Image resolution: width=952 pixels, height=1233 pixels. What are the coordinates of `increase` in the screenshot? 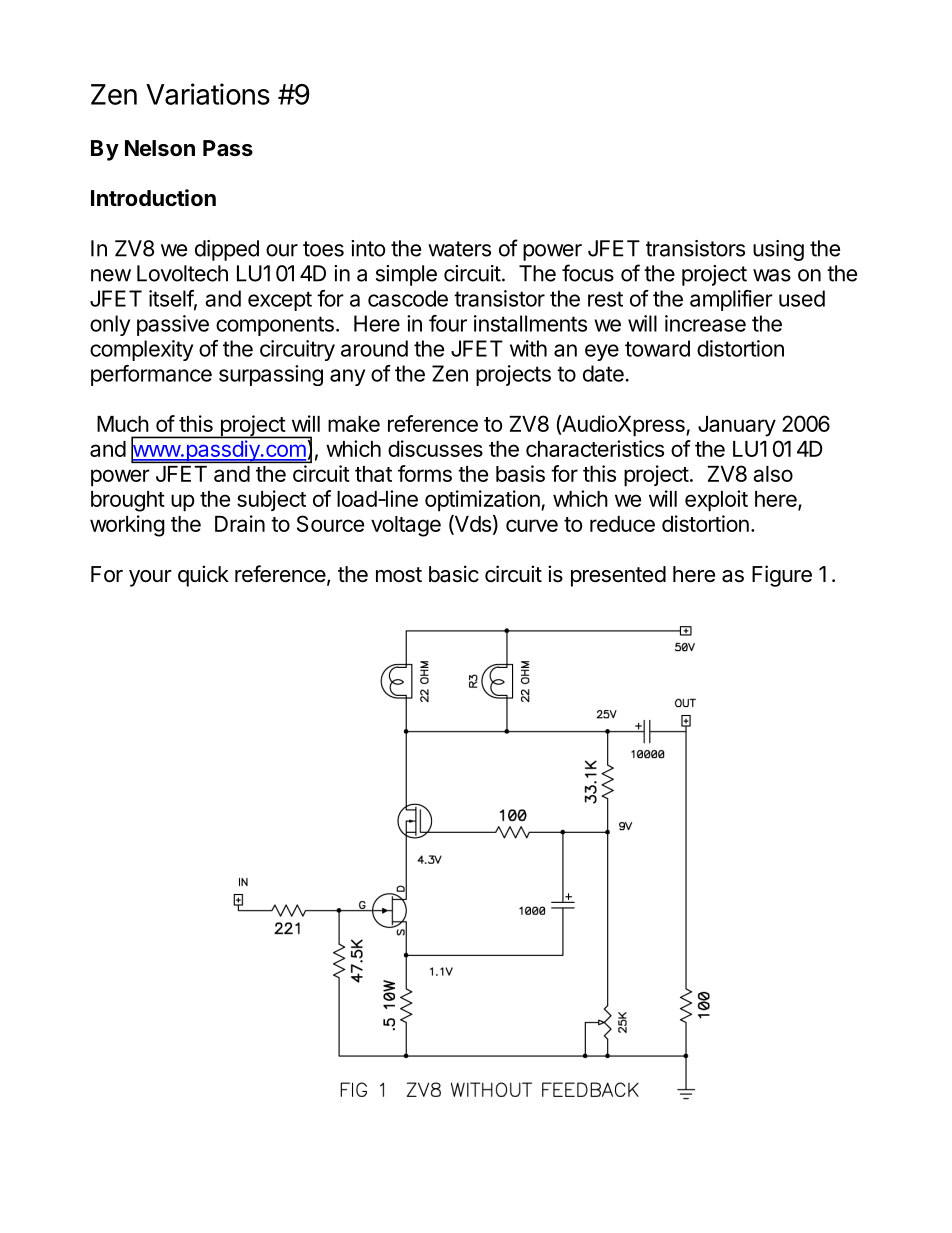 It's located at (705, 323).
